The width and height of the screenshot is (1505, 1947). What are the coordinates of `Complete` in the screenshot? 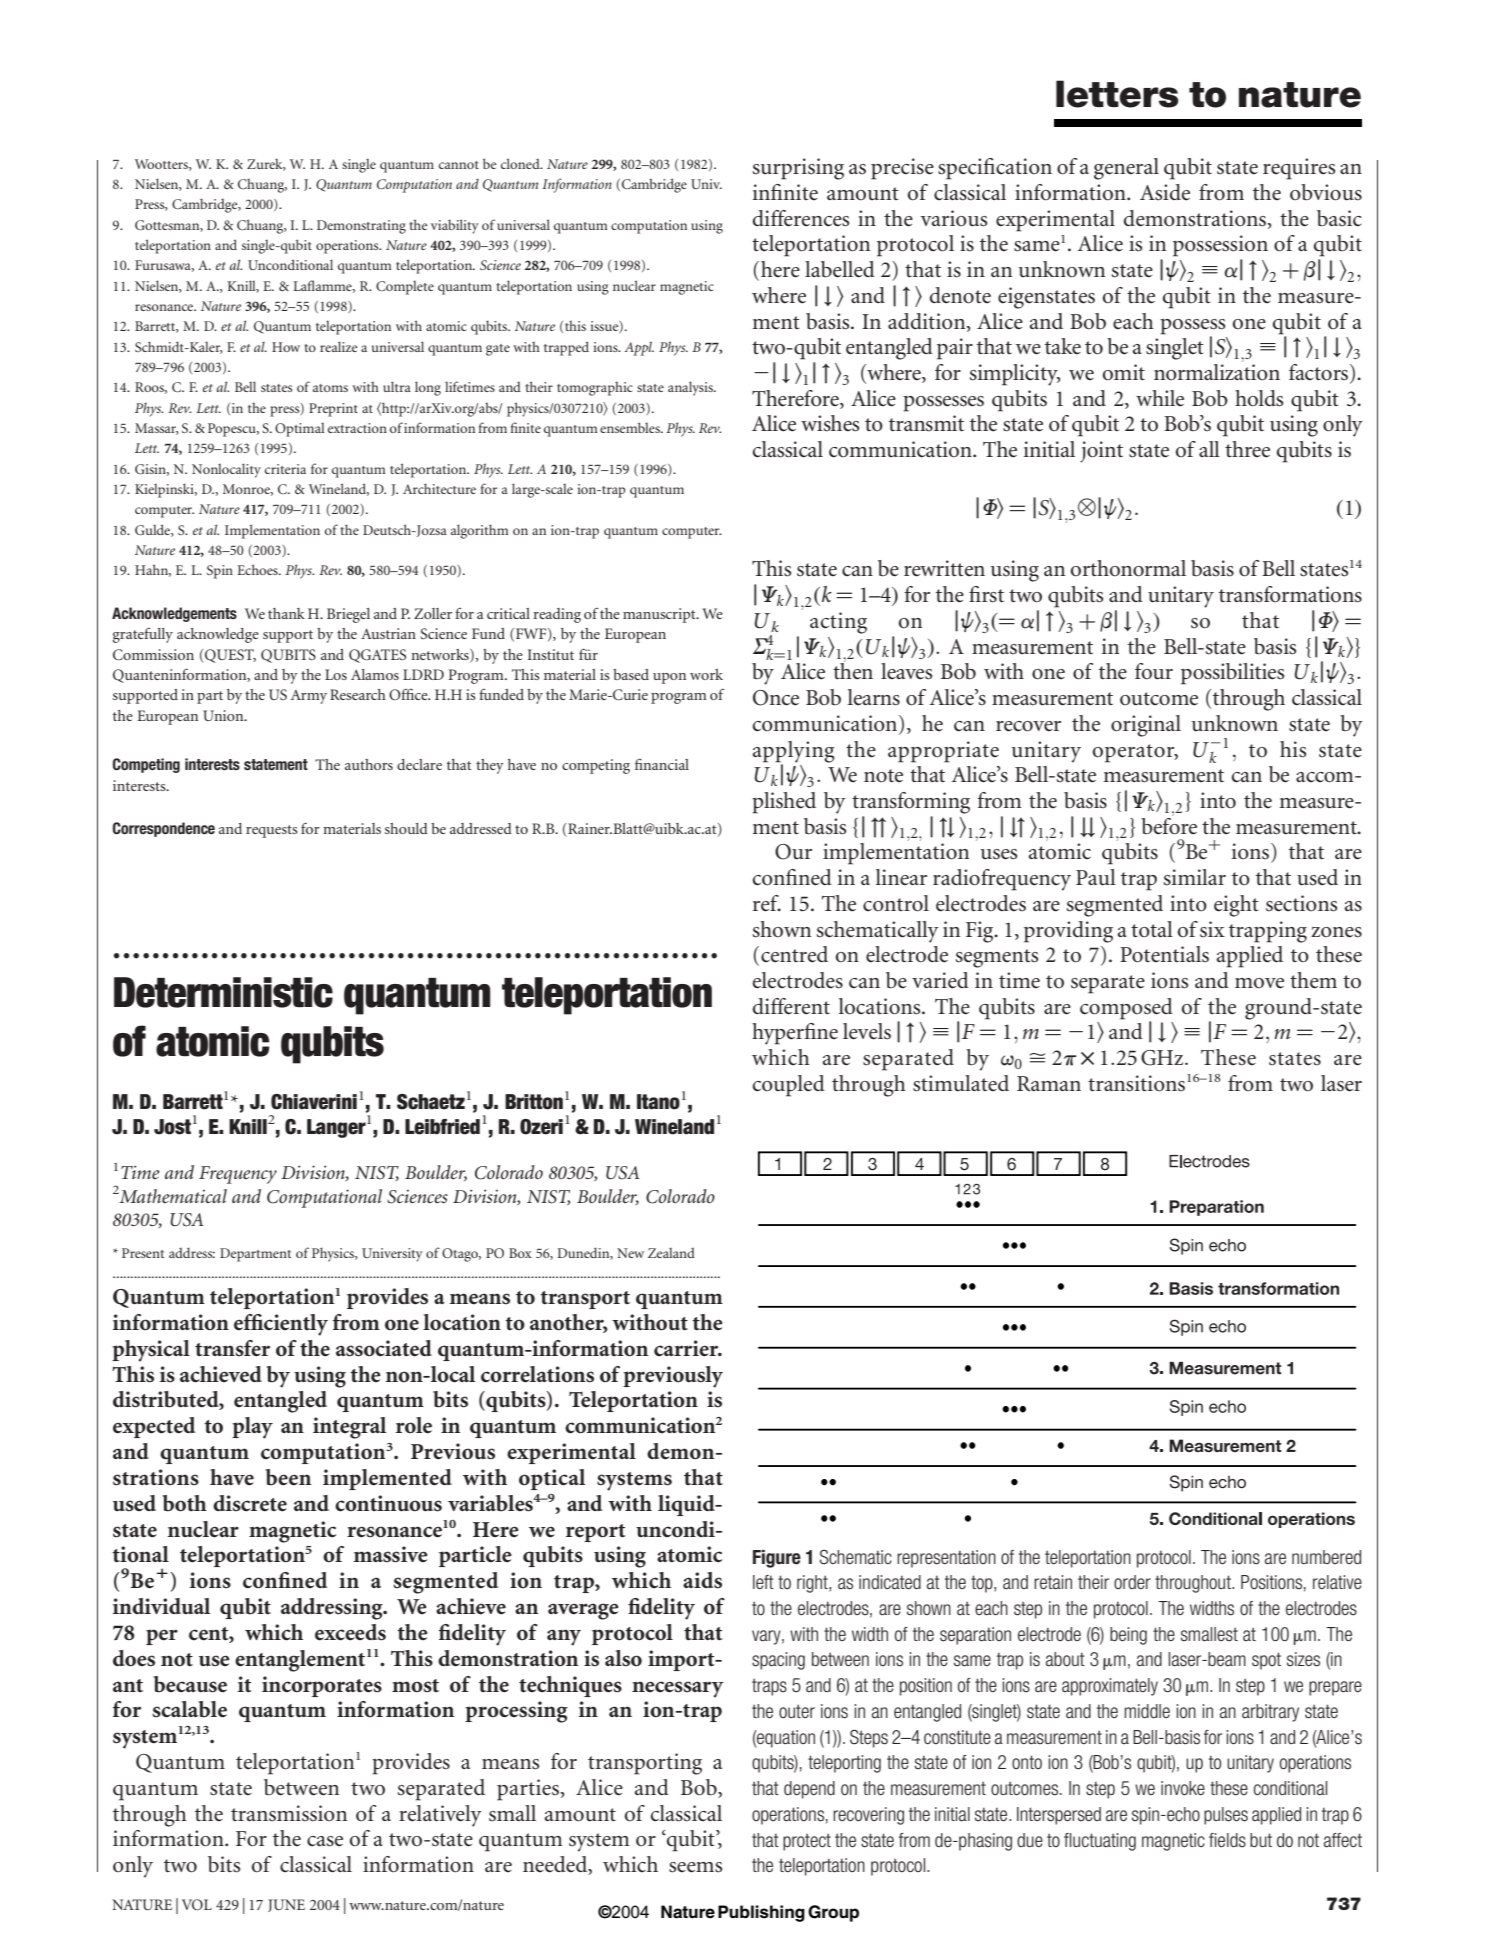 It's located at (405, 287).
